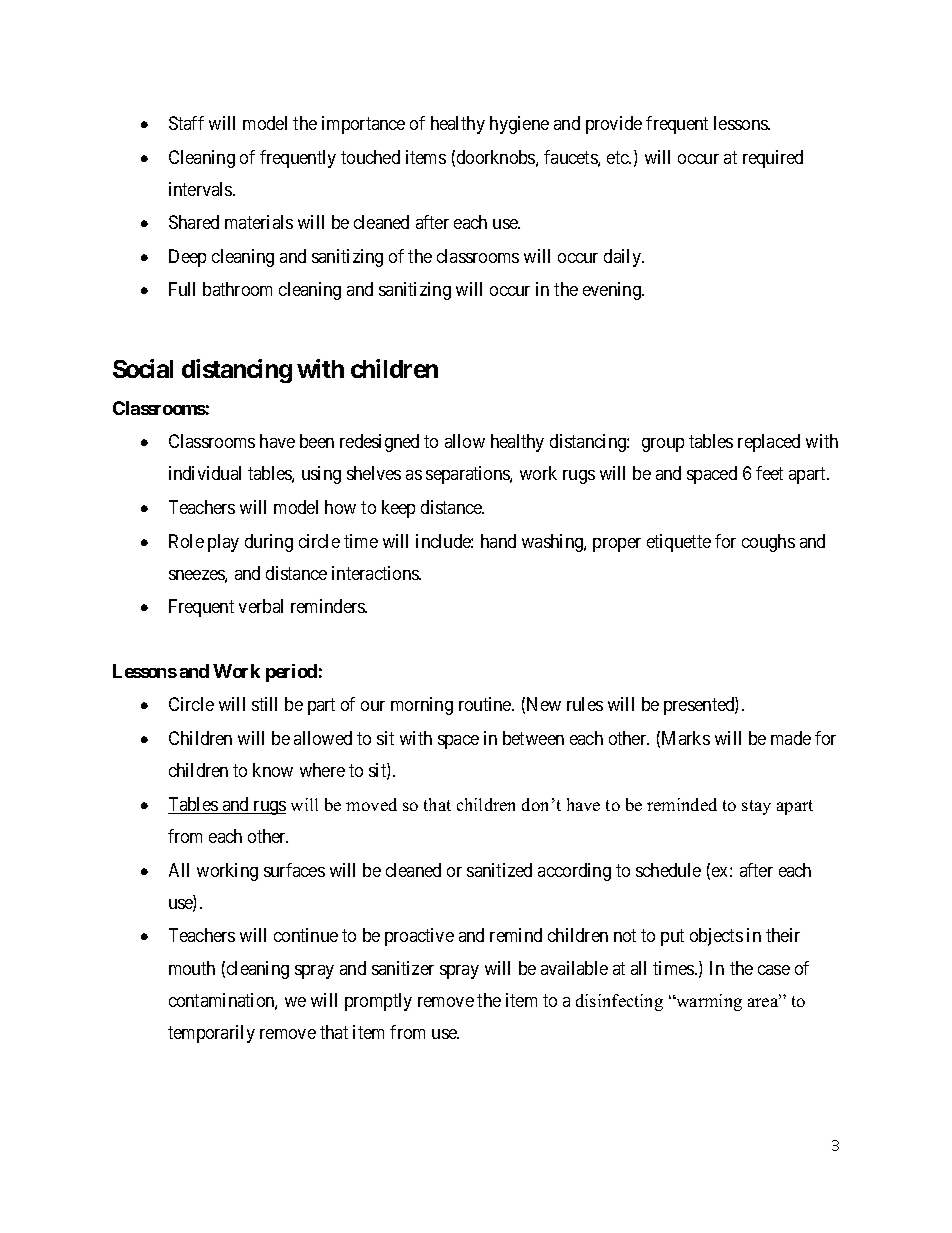  Describe the element at coordinates (498, 541) in the screenshot. I see `hand` at that location.
